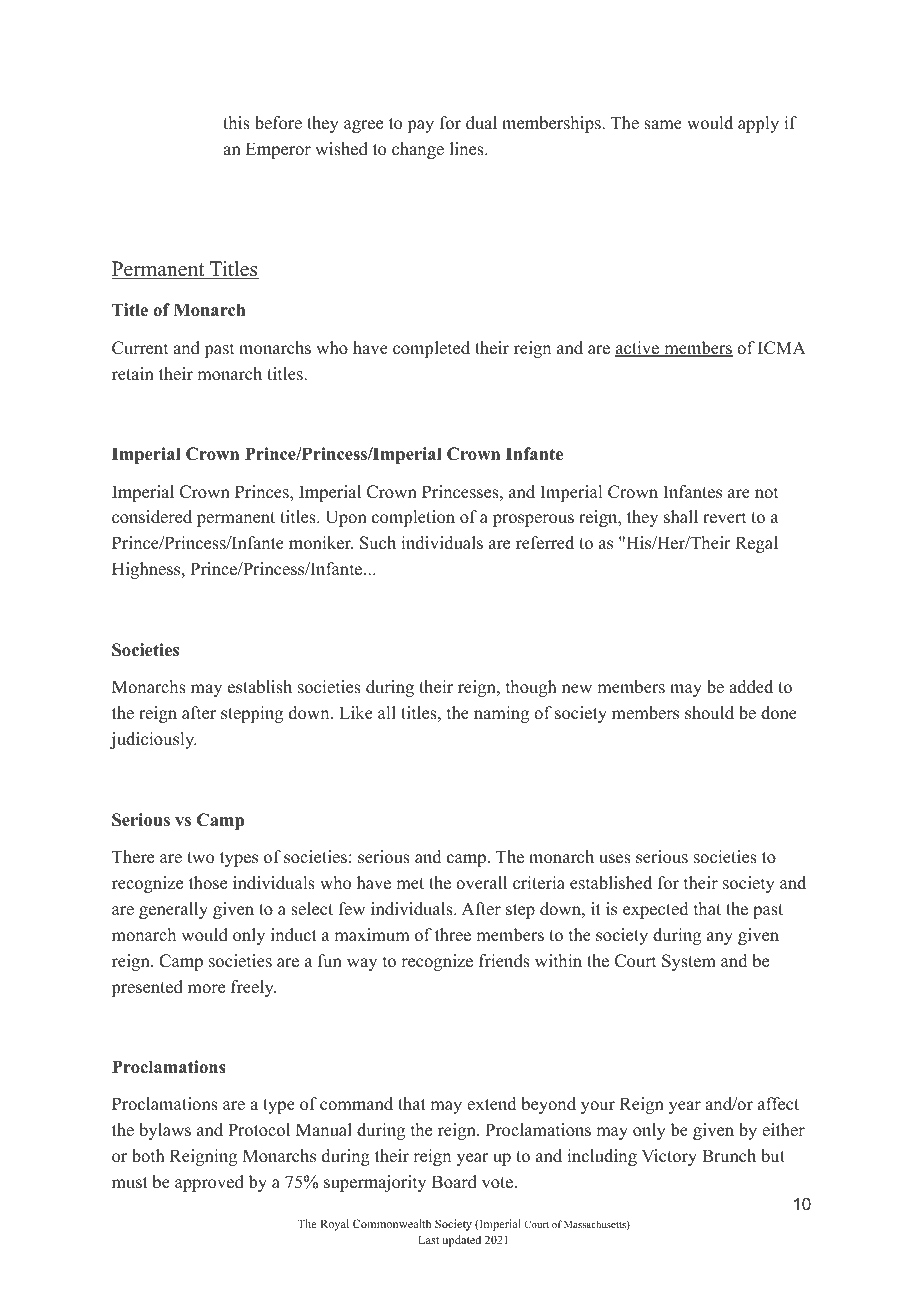 The height and width of the image is (1307, 924). Describe the element at coordinates (200, 858) in the image. I see `two` at that location.
